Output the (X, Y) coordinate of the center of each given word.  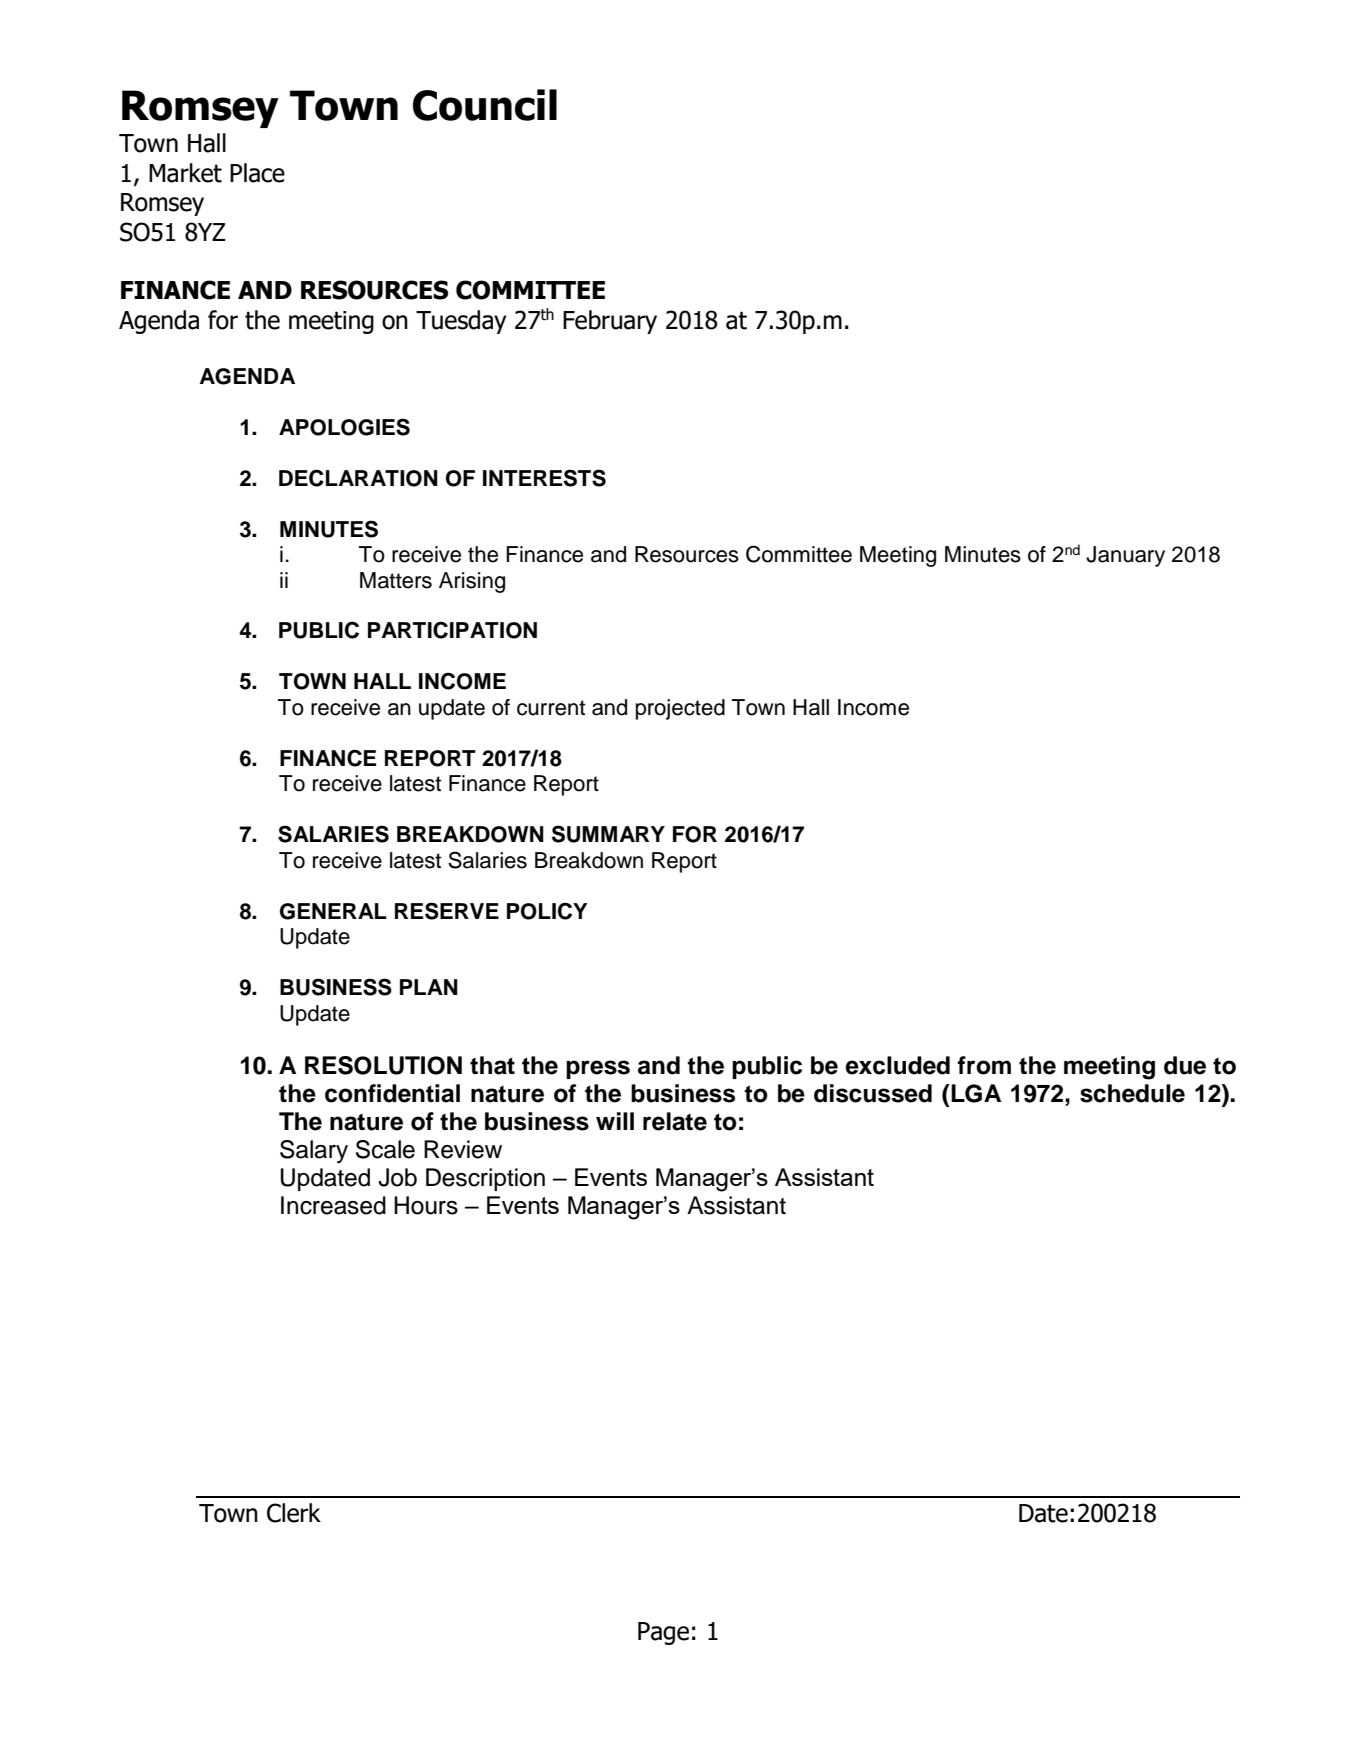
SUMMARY (608, 834)
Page (663, 1633)
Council (485, 105)
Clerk (294, 1513)
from (984, 1065)
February (610, 322)
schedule (1132, 1093)
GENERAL (333, 911)
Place (257, 173)
